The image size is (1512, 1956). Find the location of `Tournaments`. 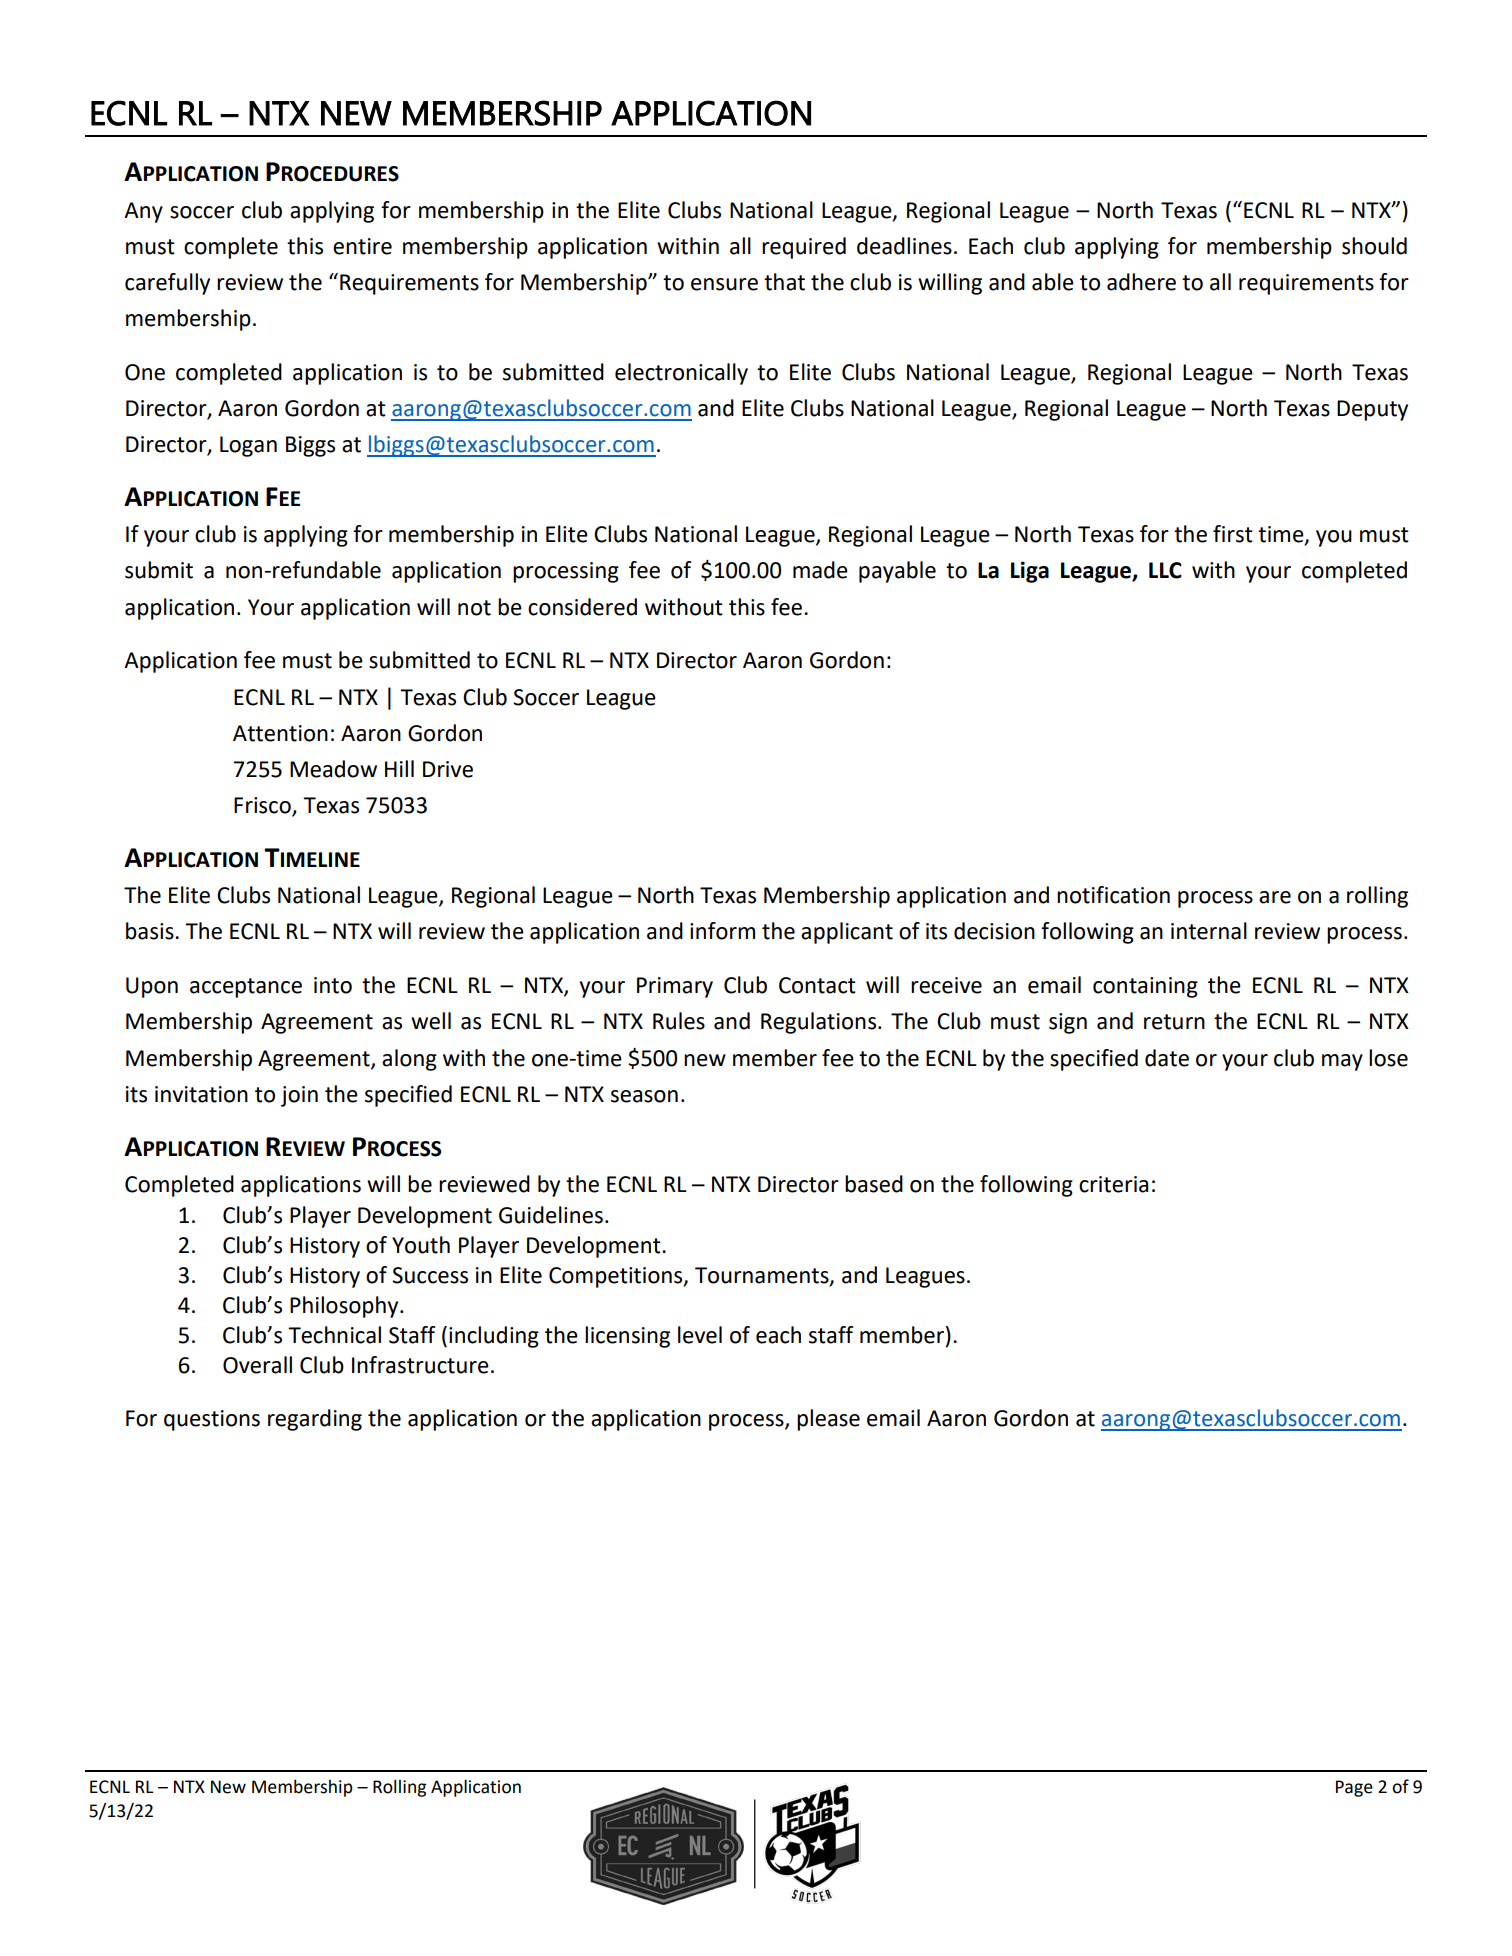

Tournaments is located at coordinates (763, 1276).
